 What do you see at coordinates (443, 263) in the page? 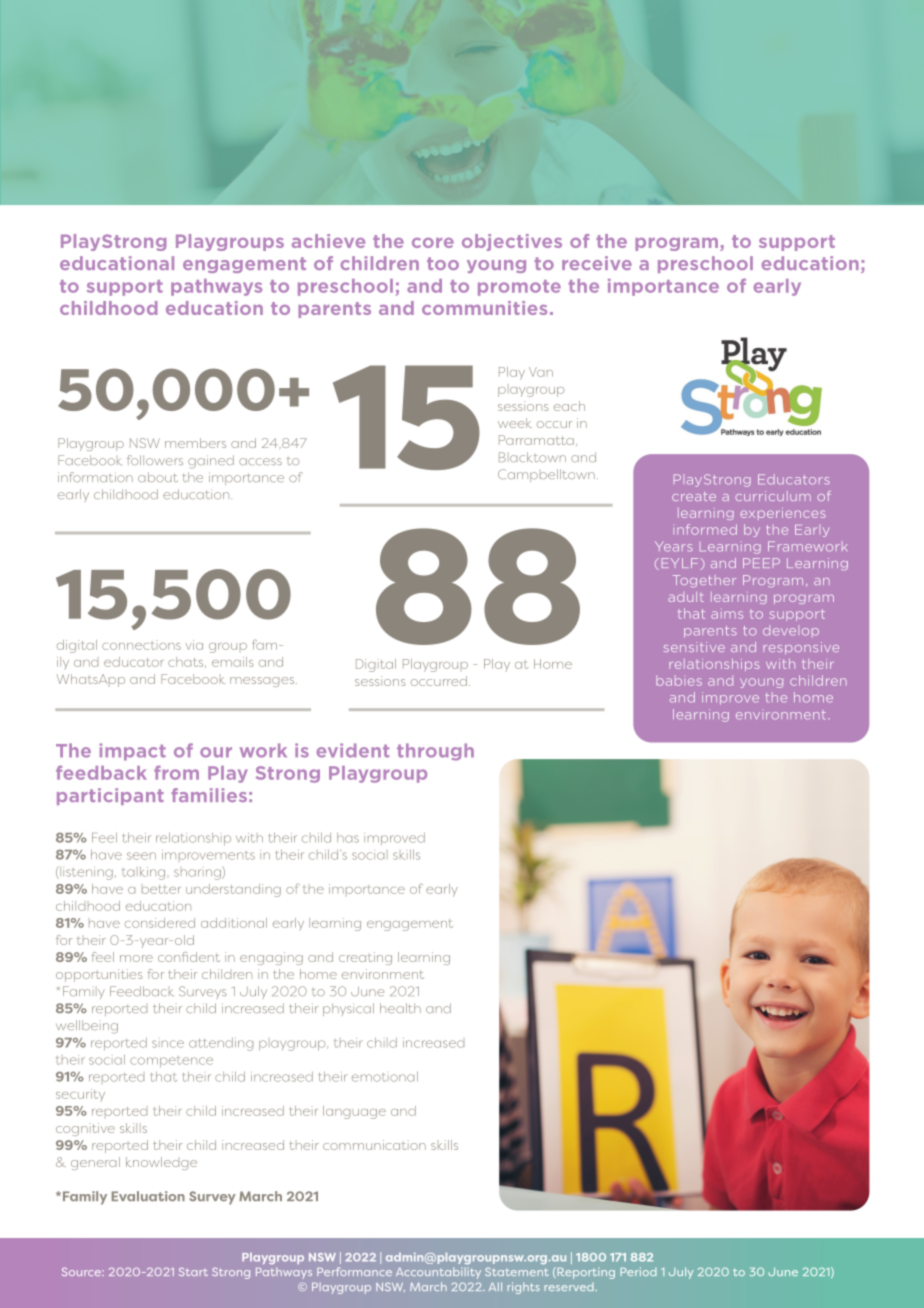
I see `too` at bounding box center [443, 263].
